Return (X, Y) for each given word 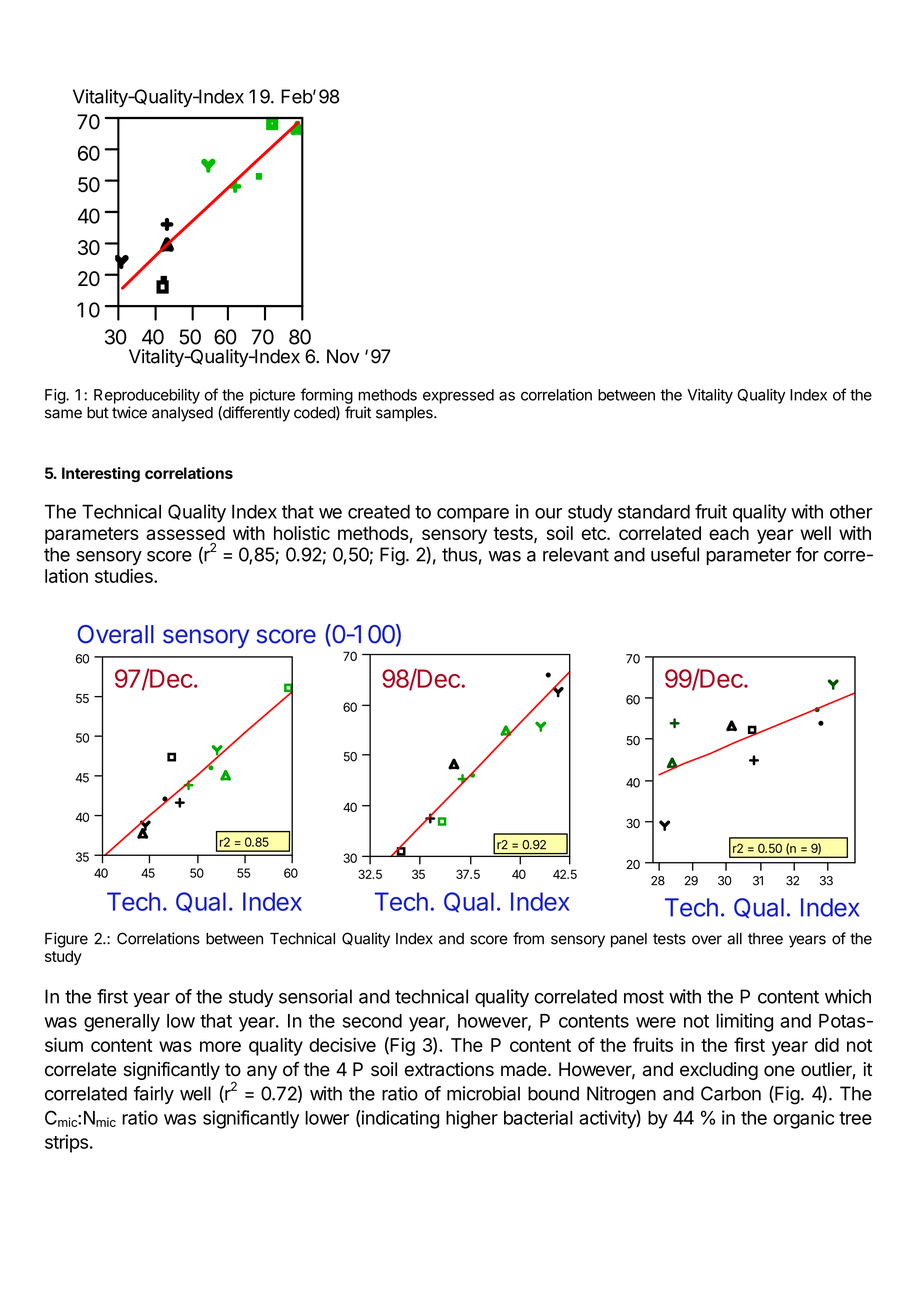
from (528, 938)
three (765, 939)
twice (129, 412)
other (851, 512)
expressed (458, 396)
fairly (153, 1095)
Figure (66, 940)
